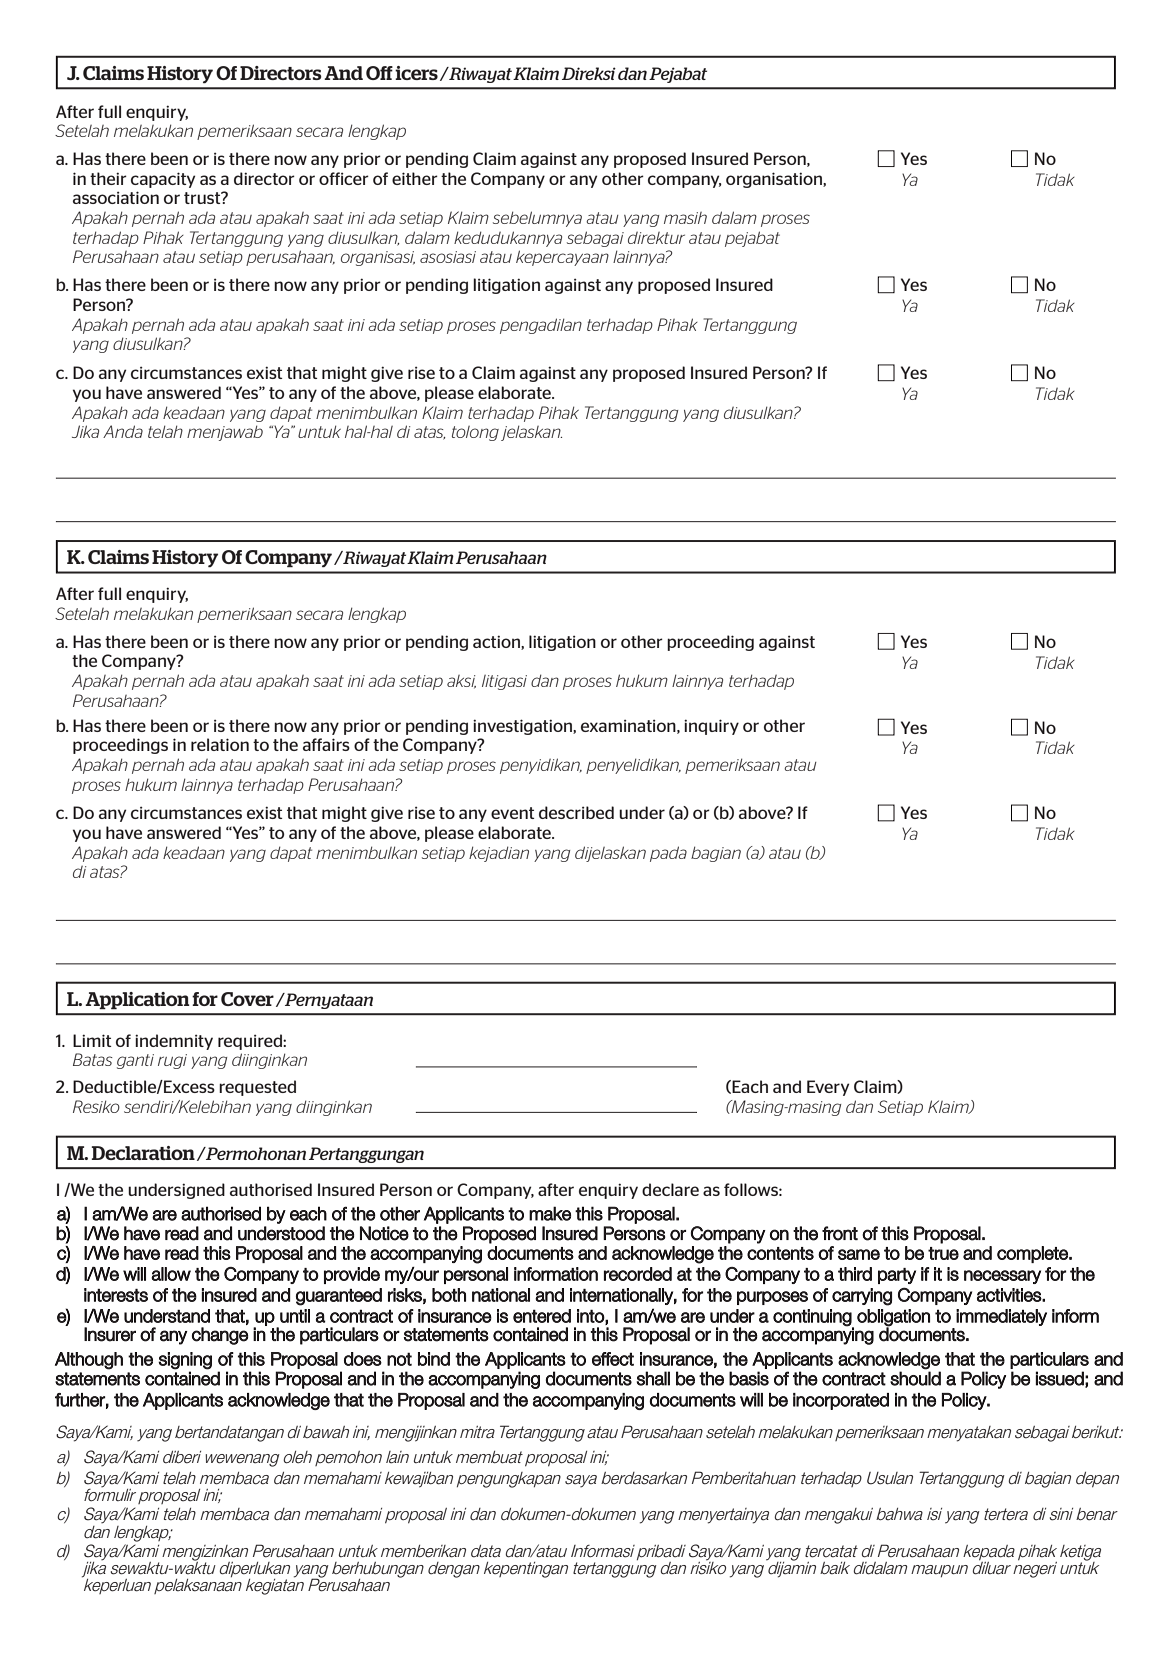 The image size is (1172, 1657). I want to click on should, so click(915, 1378).
